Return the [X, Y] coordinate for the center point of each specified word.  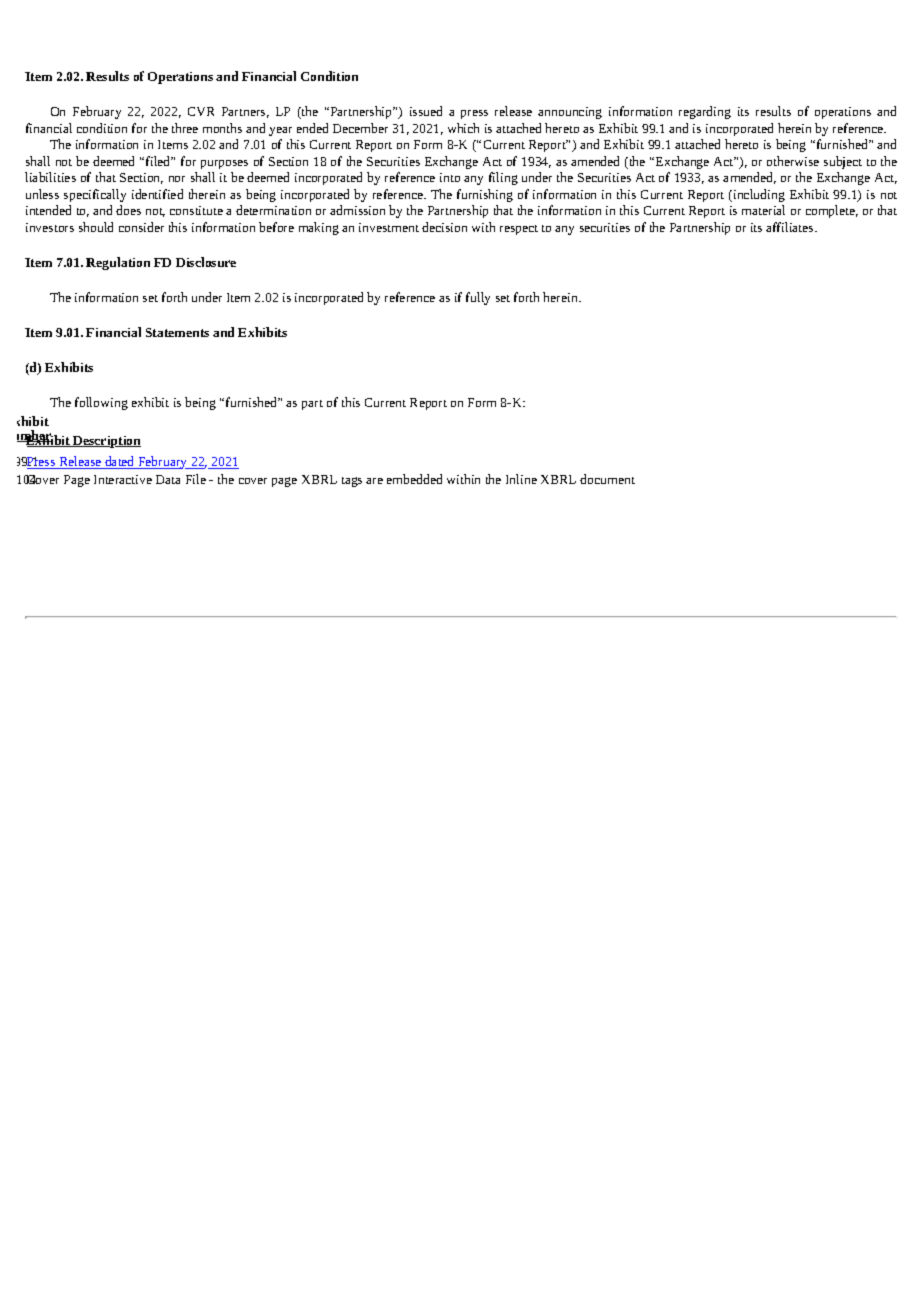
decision [444, 227]
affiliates [791, 227]
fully [478, 298]
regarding [705, 112]
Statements [177, 332]
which [463, 128]
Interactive [123, 479]
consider [141, 227]
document [607, 479]
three [185, 128]
